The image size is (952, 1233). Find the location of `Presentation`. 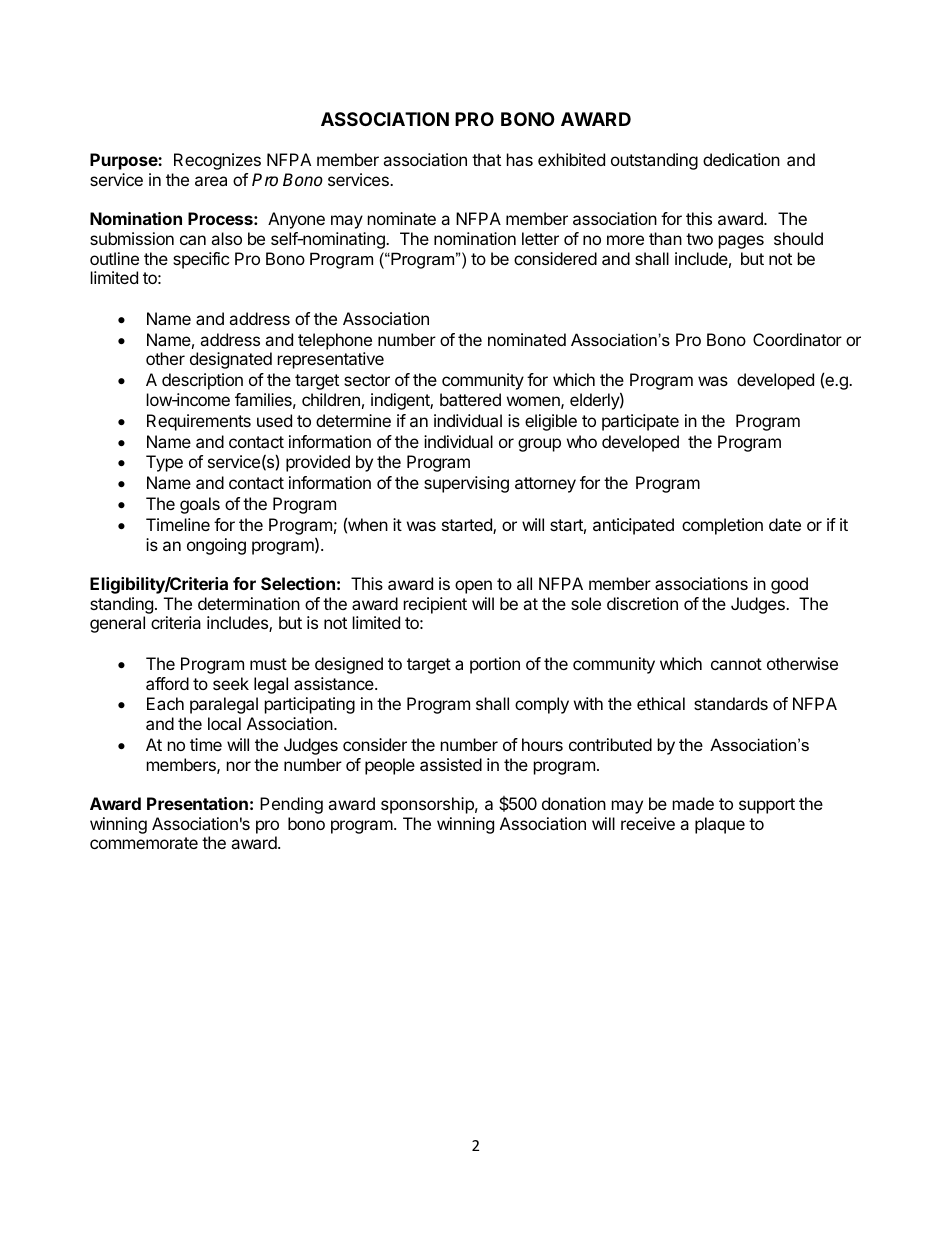

Presentation is located at coordinates (197, 803).
